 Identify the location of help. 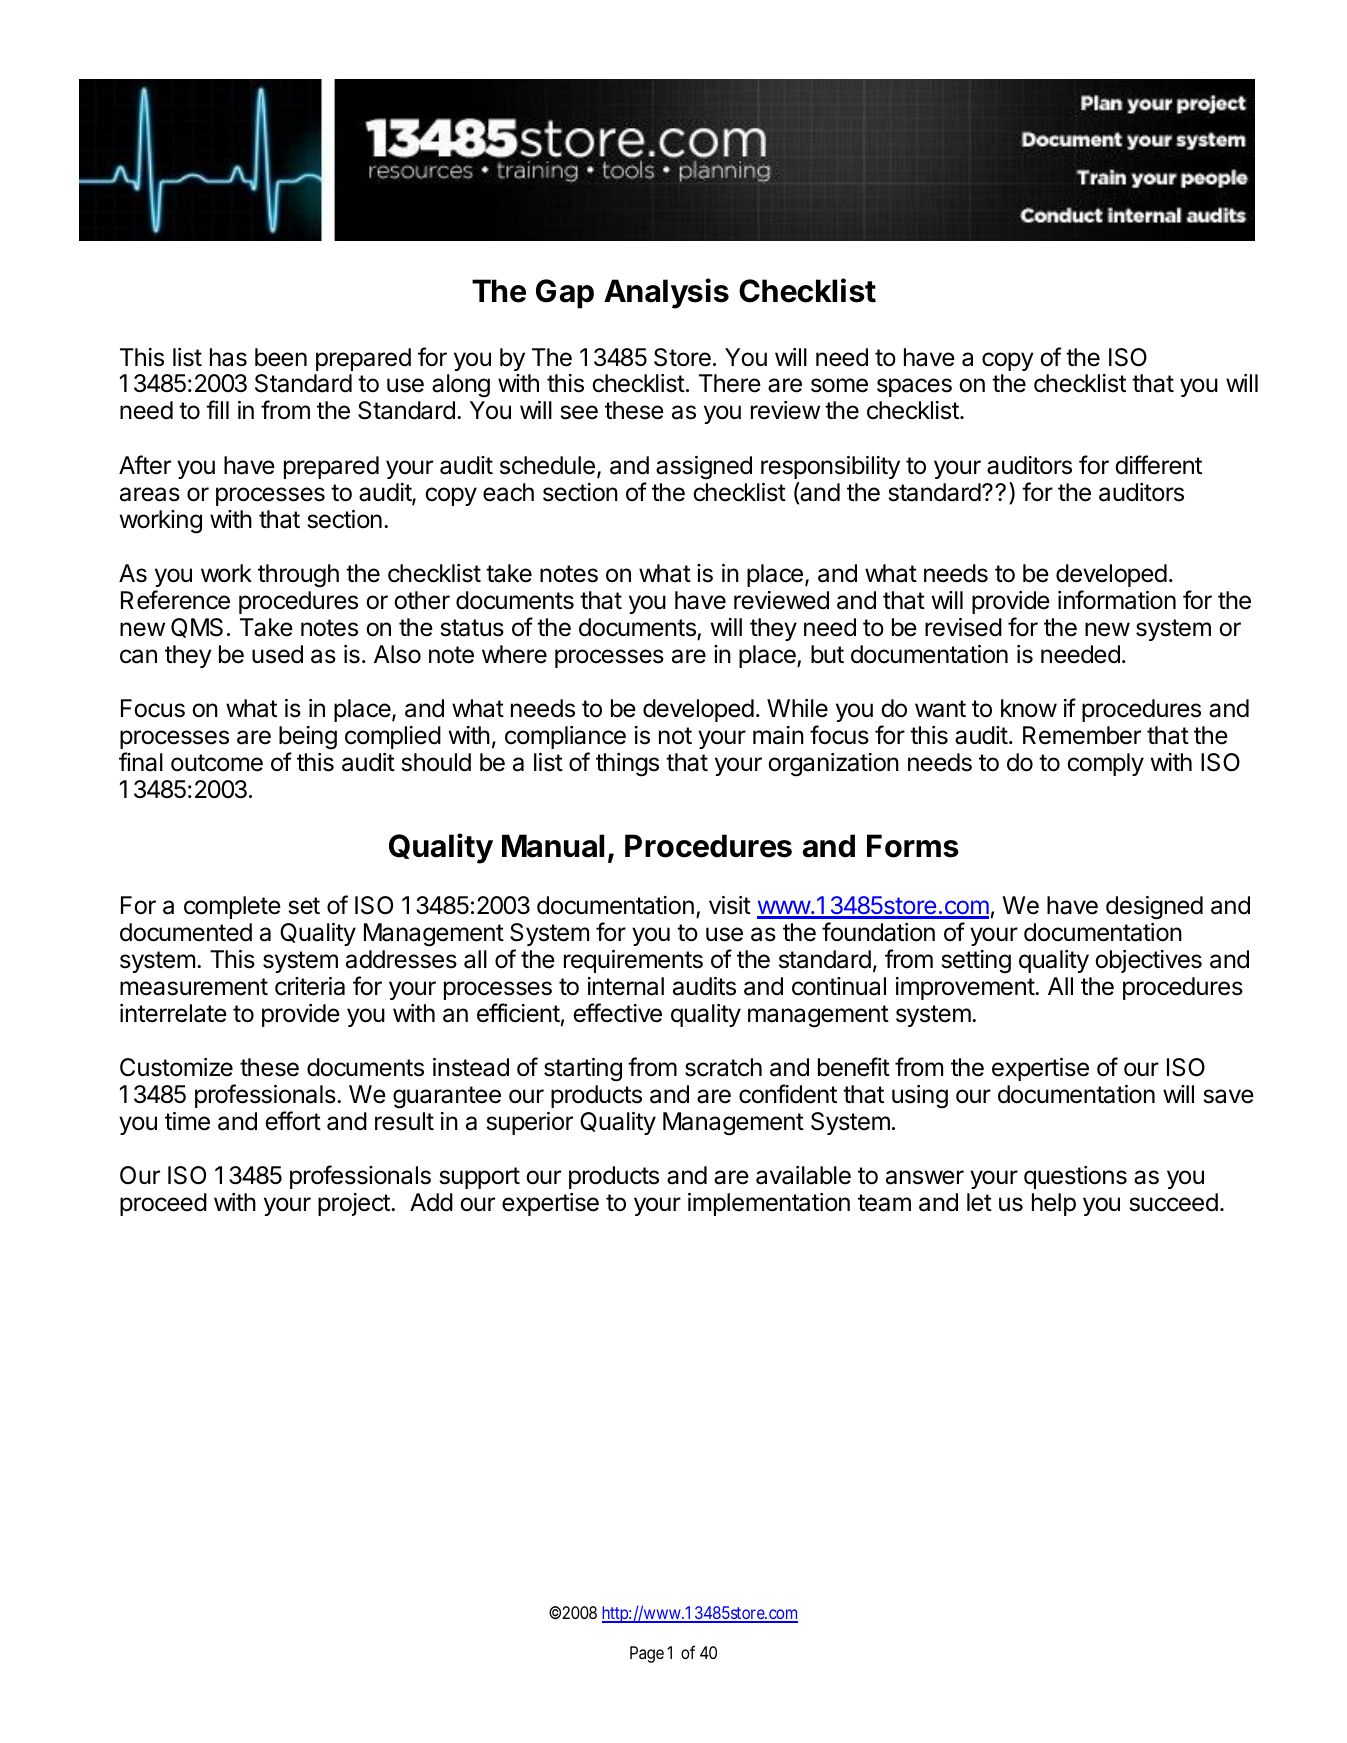
(1054, 1204).
